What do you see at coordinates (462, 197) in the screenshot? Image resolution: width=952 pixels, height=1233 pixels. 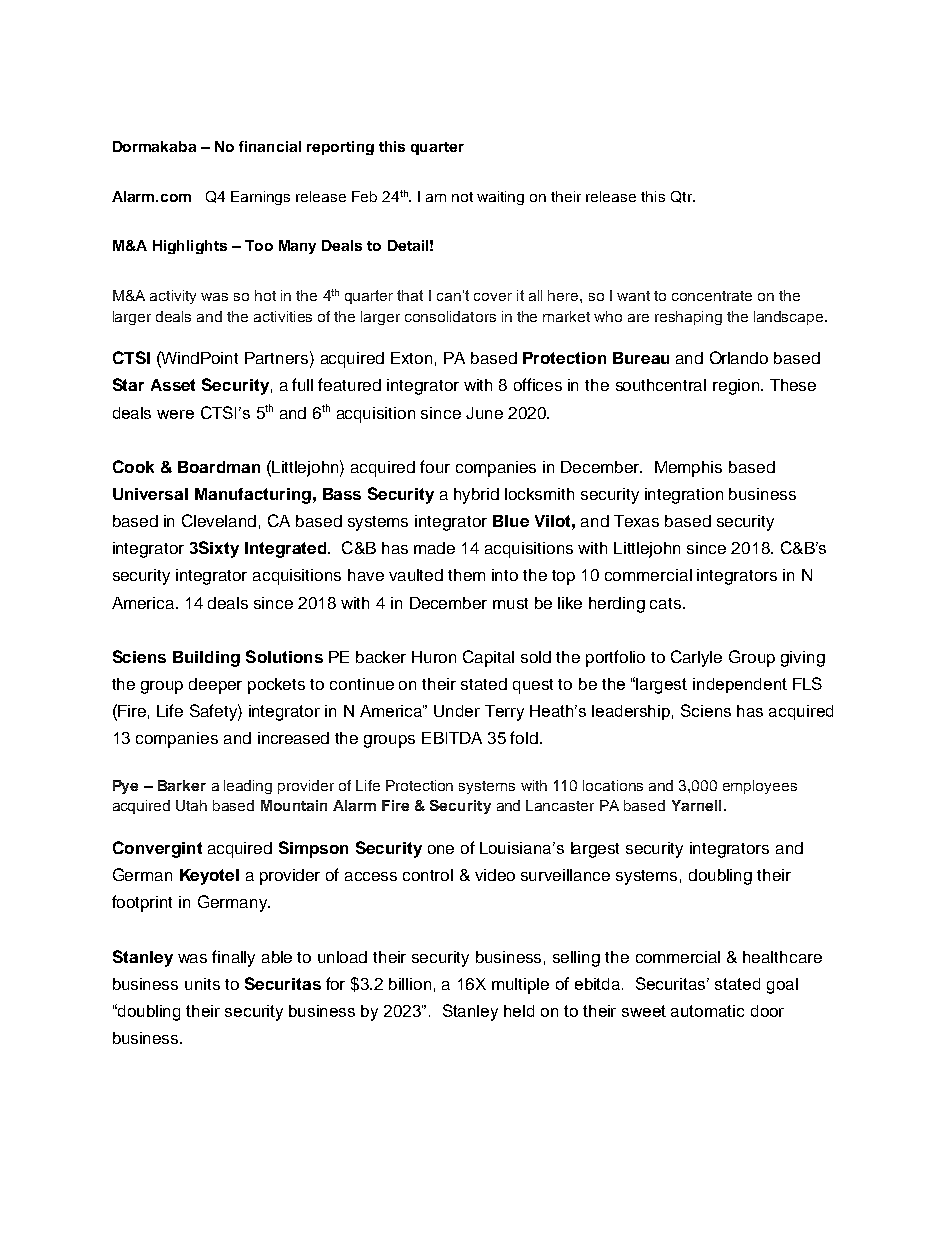 I see `not` at bounding box center [462, 197].
